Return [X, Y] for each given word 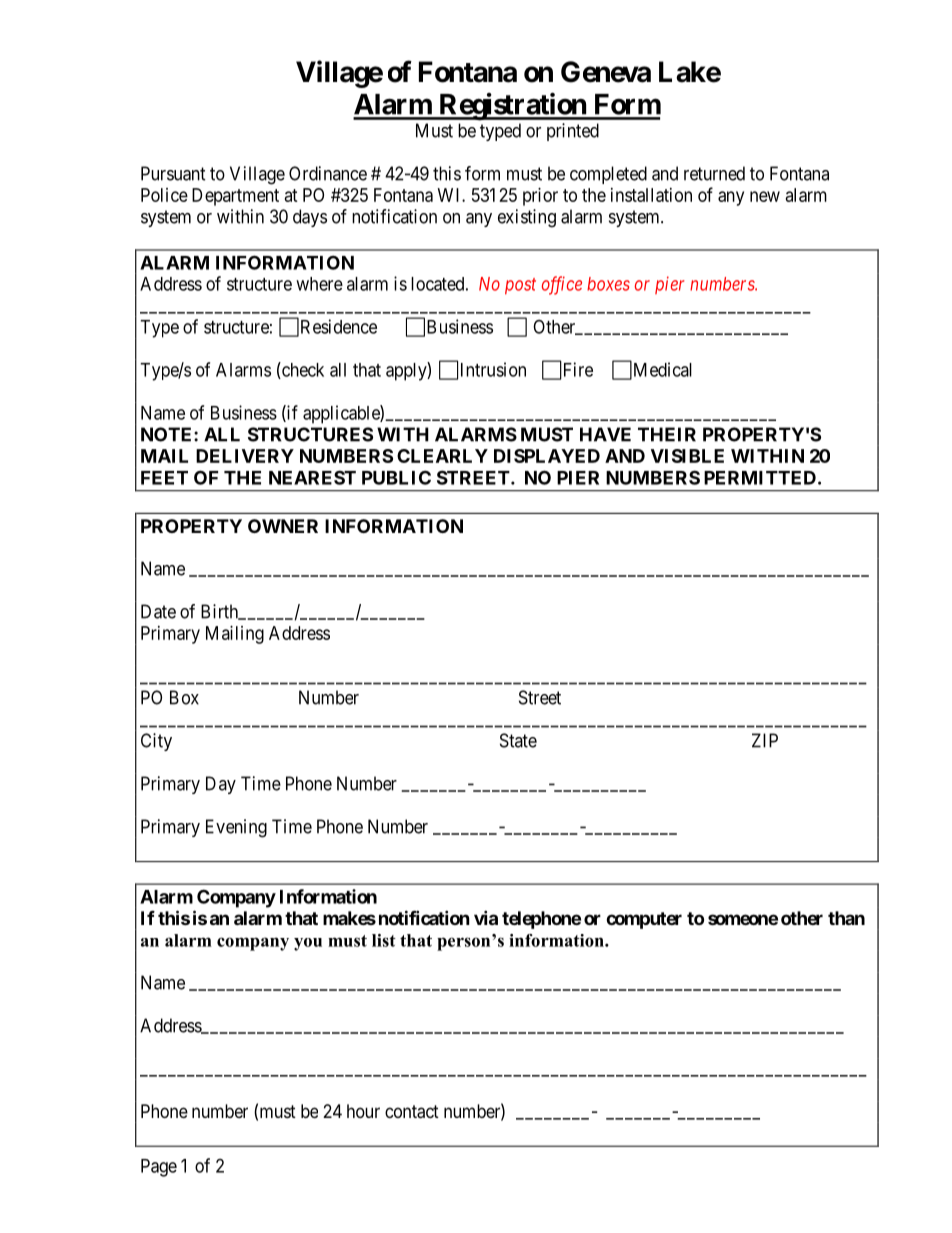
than [846, 918]
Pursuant [173, 173]
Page [159, 1168]
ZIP [765, 740]
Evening [236, 828]
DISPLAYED [547, 456]
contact [412, 1112]
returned [714, 173]
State [518, 740]
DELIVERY [245, 456]
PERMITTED [760, 478]
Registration [512, 106]
